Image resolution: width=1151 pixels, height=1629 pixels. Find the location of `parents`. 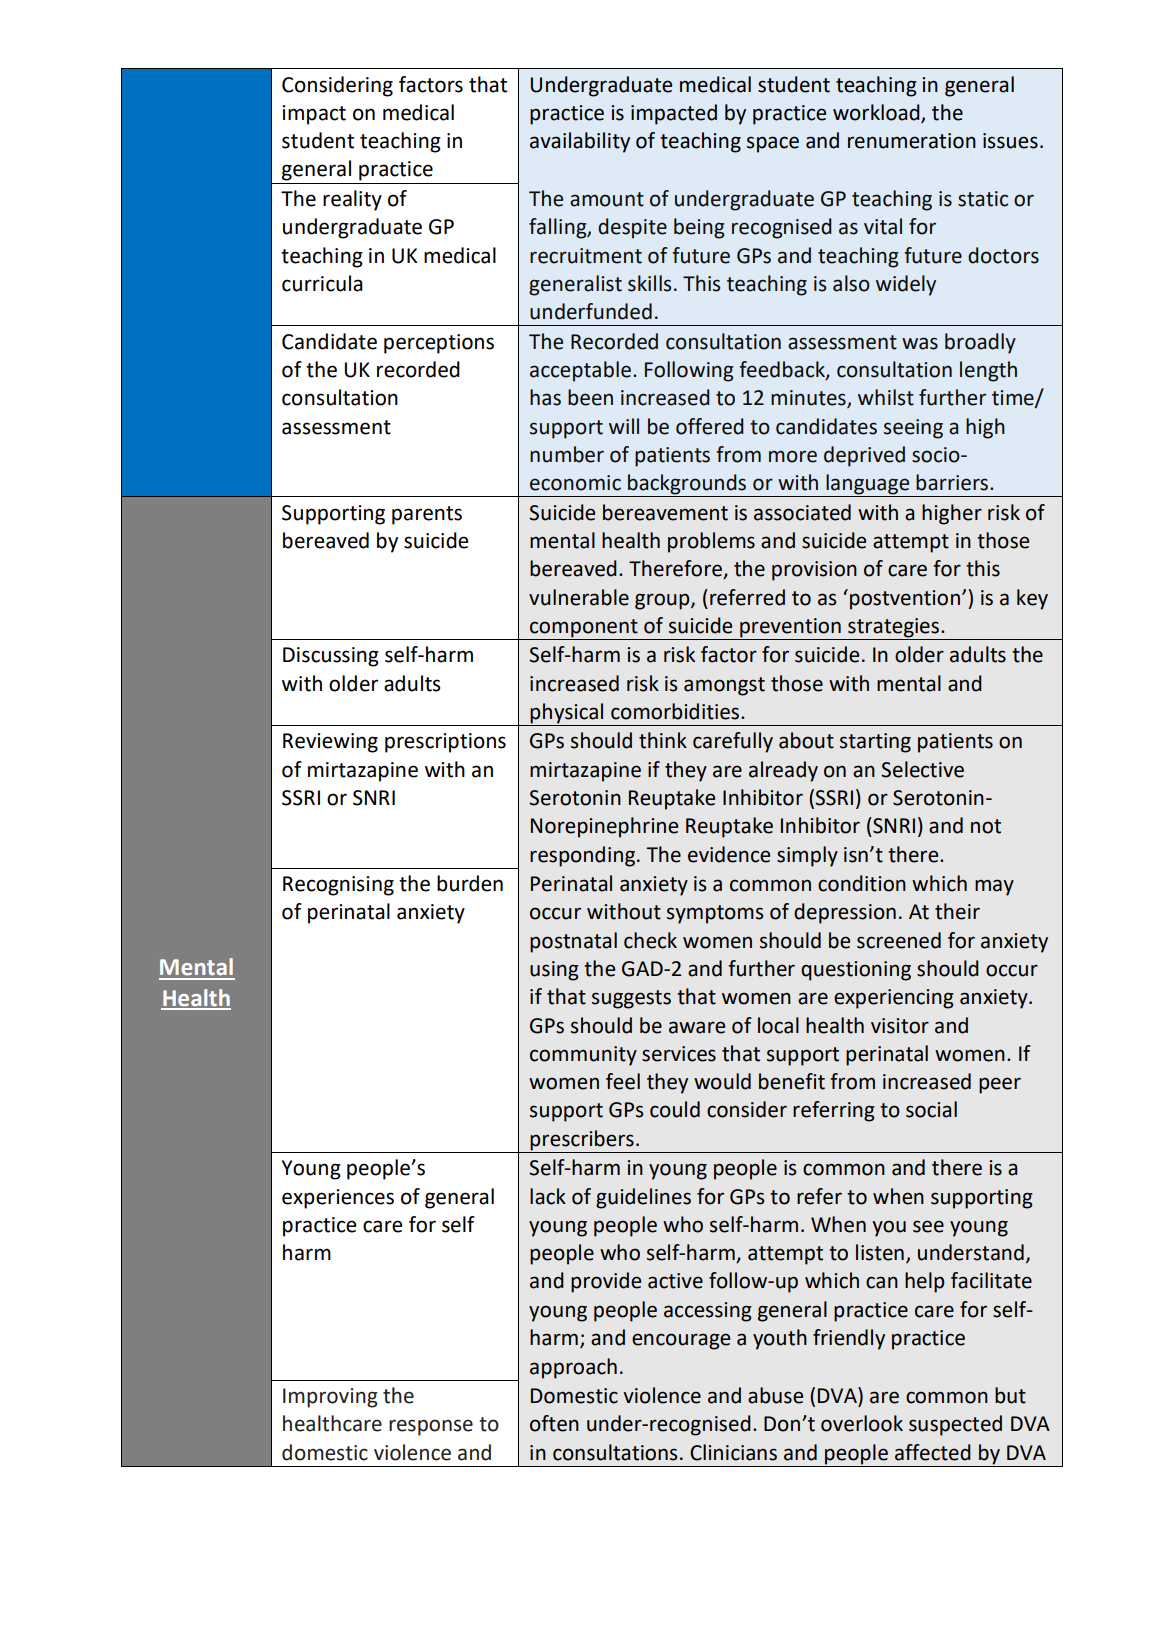

parents is located at coordinates (427, 515).
